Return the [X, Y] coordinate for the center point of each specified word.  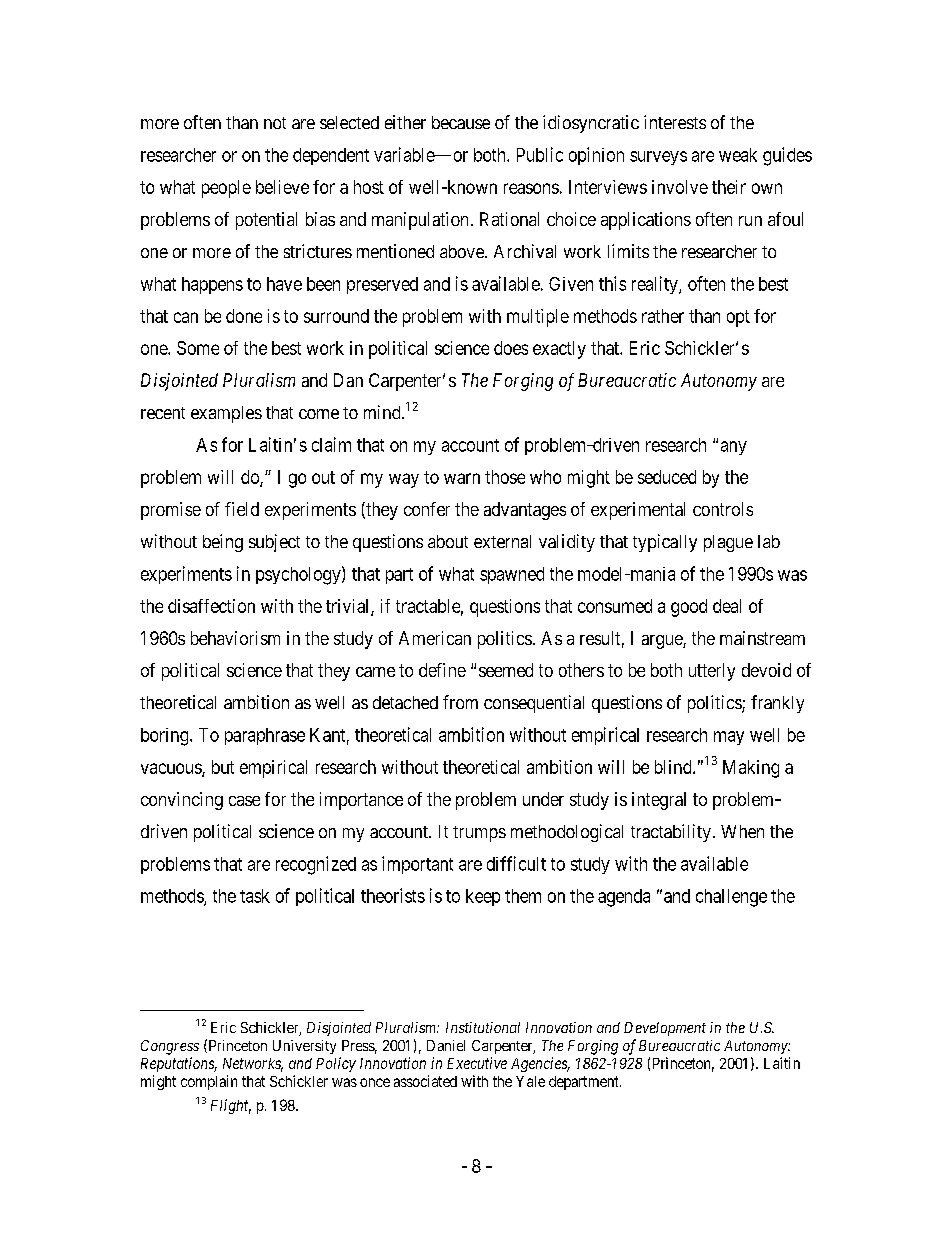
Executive [477, 1063]
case [244, 801]
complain [209, 1082]
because [461, 122]
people [226, 189]
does [511, 348]
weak [738, 155]
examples [226, 414]
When [742, 831]
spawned [512, 575]
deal [727, 606]
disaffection [211, 606]
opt [738, 318]
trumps [479, 834]
